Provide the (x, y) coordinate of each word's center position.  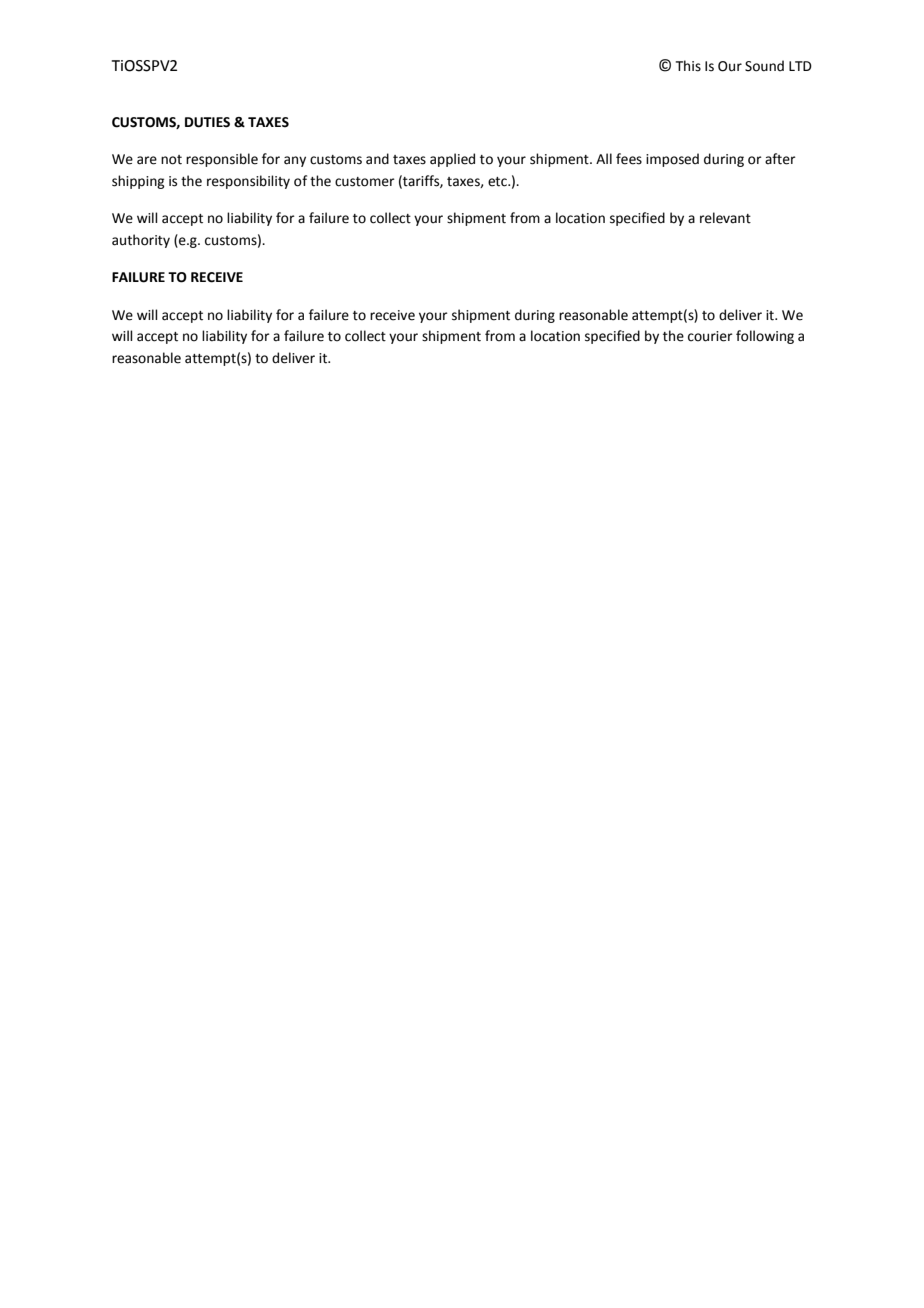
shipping (138, 182)
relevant (725, 218)
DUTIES (207, 122)
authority (141, 241)
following (765, 337)
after (780, 159)
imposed (672, 160)
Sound (764, 66)
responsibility (248, 182)
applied (452, 160)
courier (710, 336)
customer (365, 182)
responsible (222, 160)
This (688, 66)
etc (498, 182)
